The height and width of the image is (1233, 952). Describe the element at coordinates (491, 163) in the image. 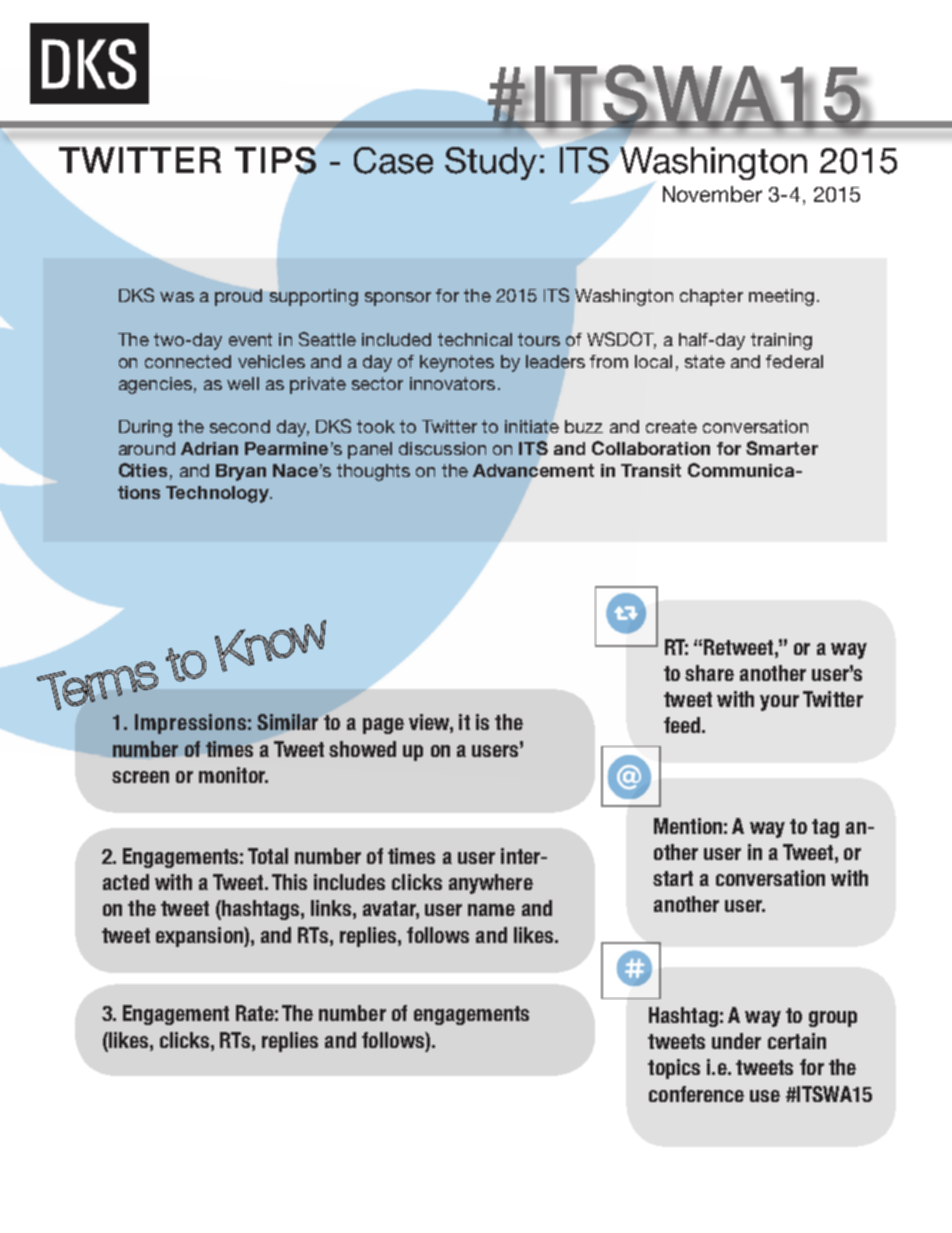

I see `Study` at that location.
